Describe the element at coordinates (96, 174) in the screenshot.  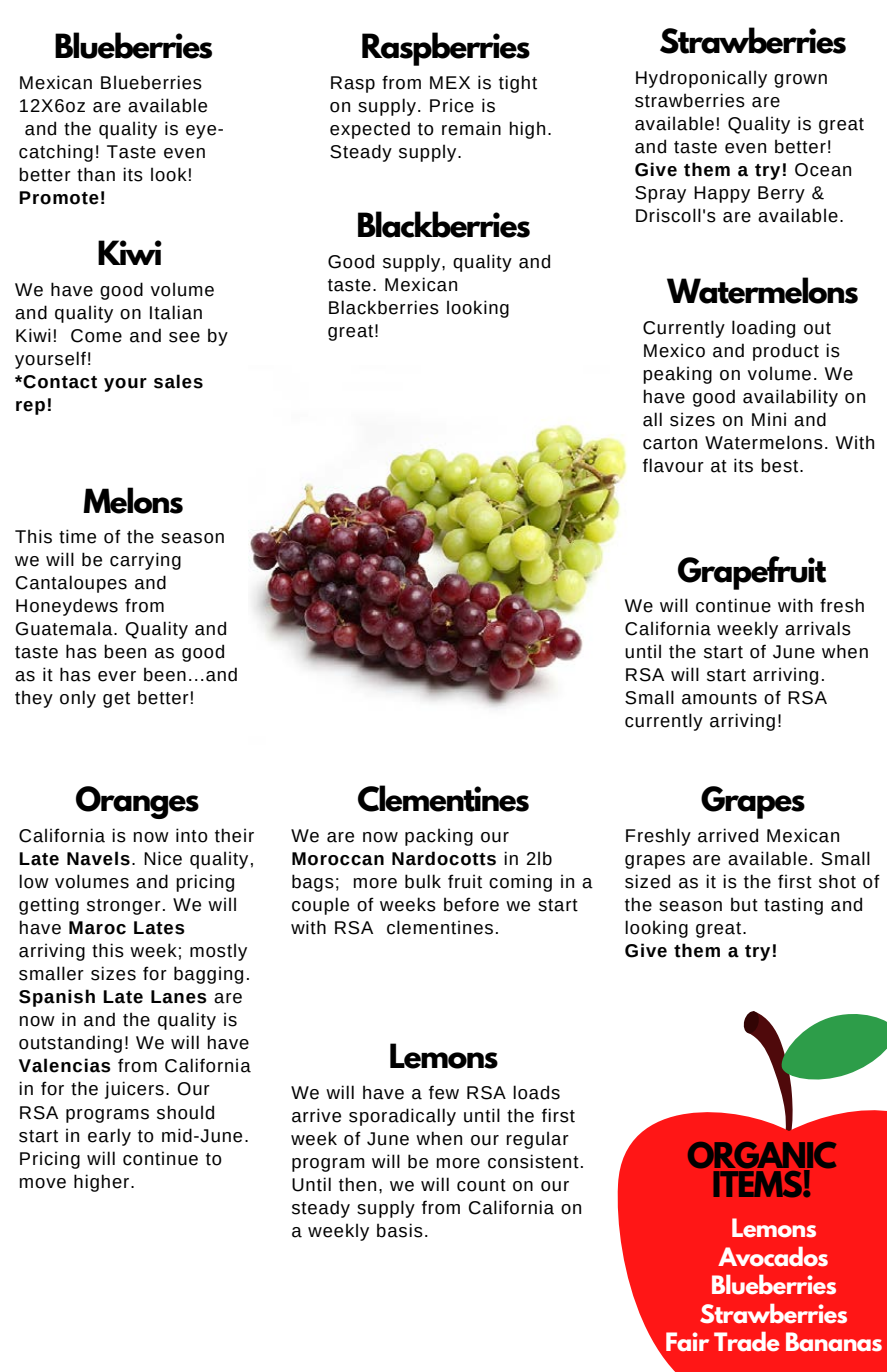
I see `than` at that location.
